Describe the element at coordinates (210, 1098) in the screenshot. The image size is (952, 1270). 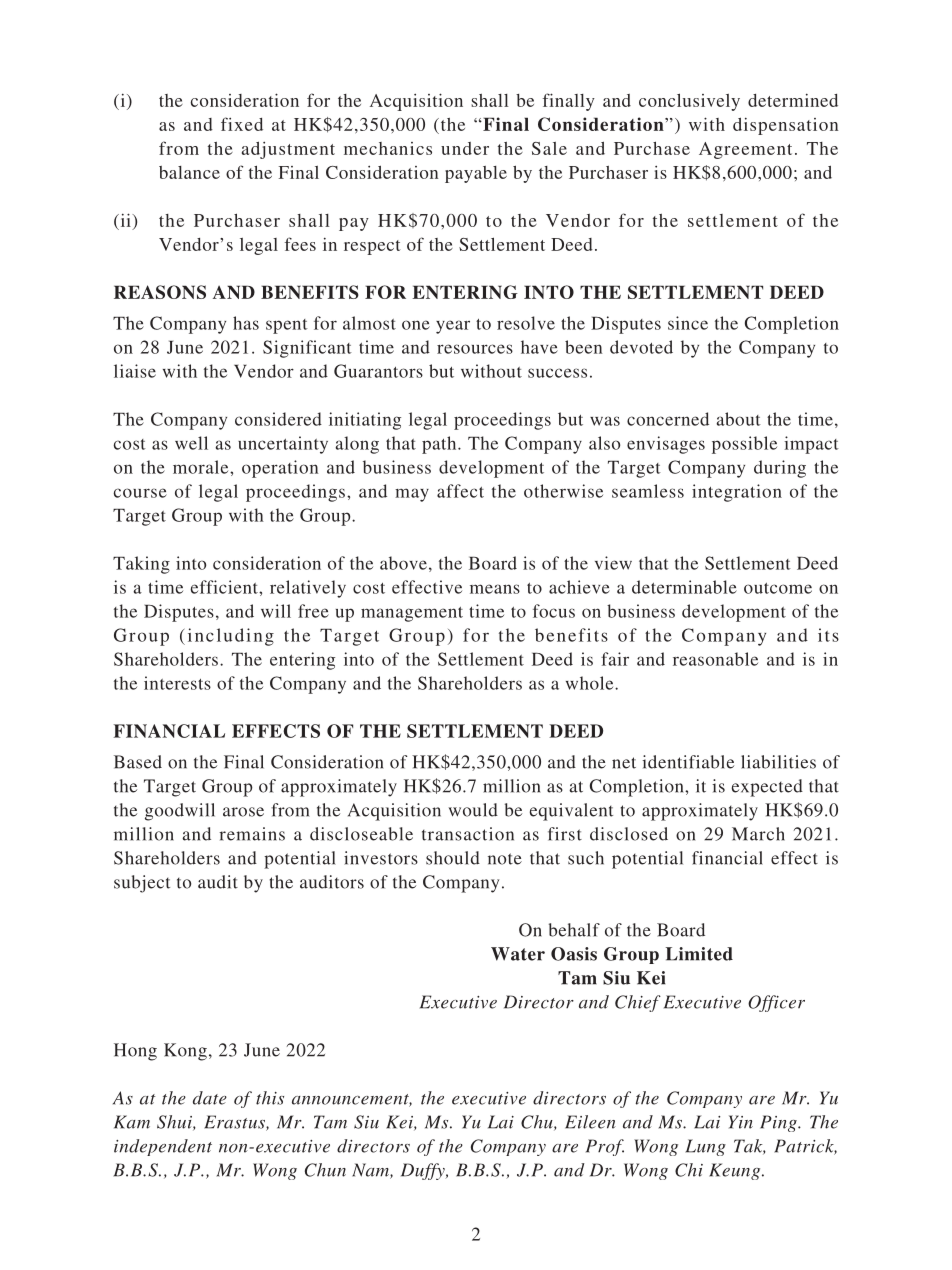
I see `date` at that location.
